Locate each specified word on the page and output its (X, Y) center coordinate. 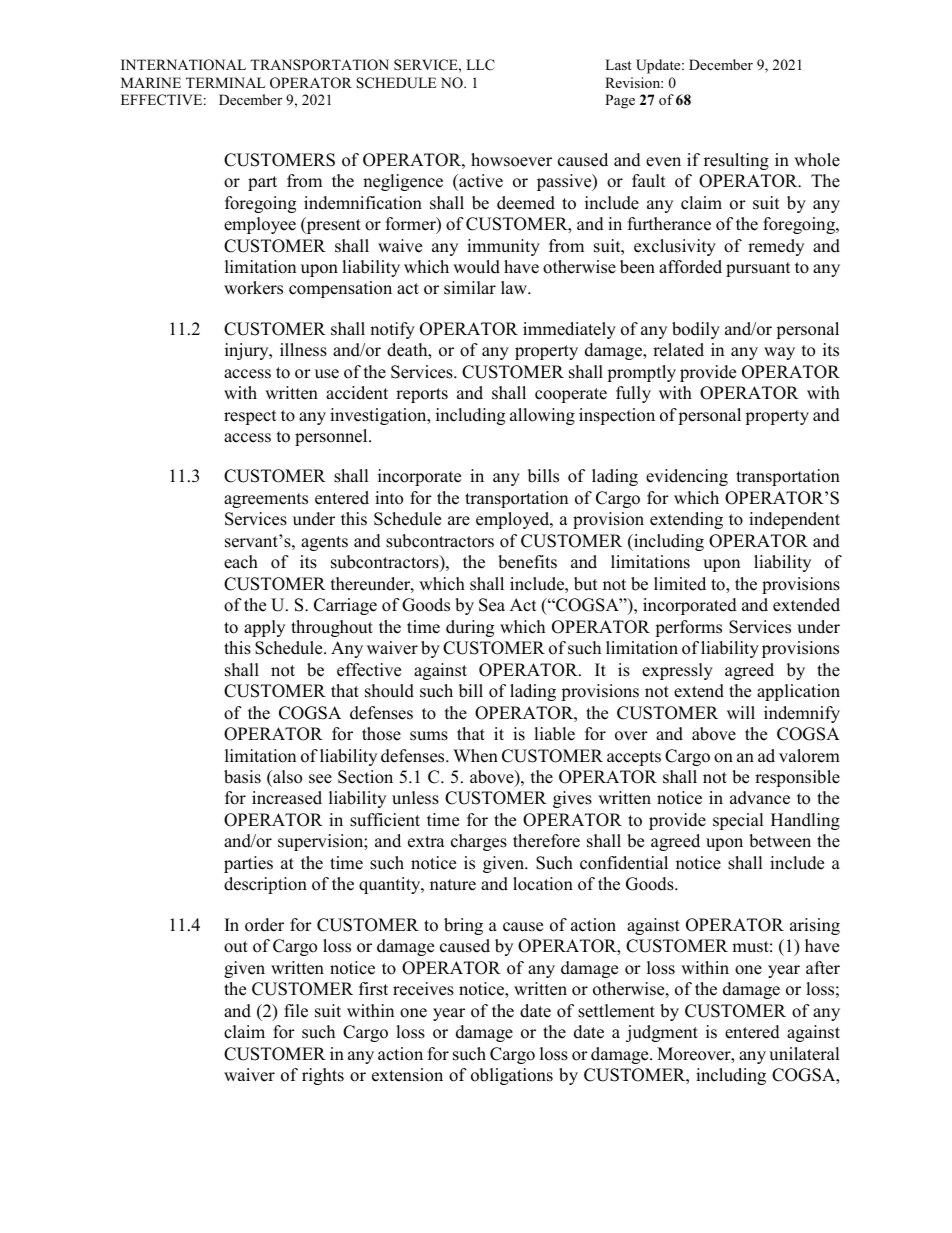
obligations (512, 1076)
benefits (527, 562)
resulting (736, 161)
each (241, 562)
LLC (480, 65)
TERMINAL (226, 82)
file (296, 1011)
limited (680, 584)
